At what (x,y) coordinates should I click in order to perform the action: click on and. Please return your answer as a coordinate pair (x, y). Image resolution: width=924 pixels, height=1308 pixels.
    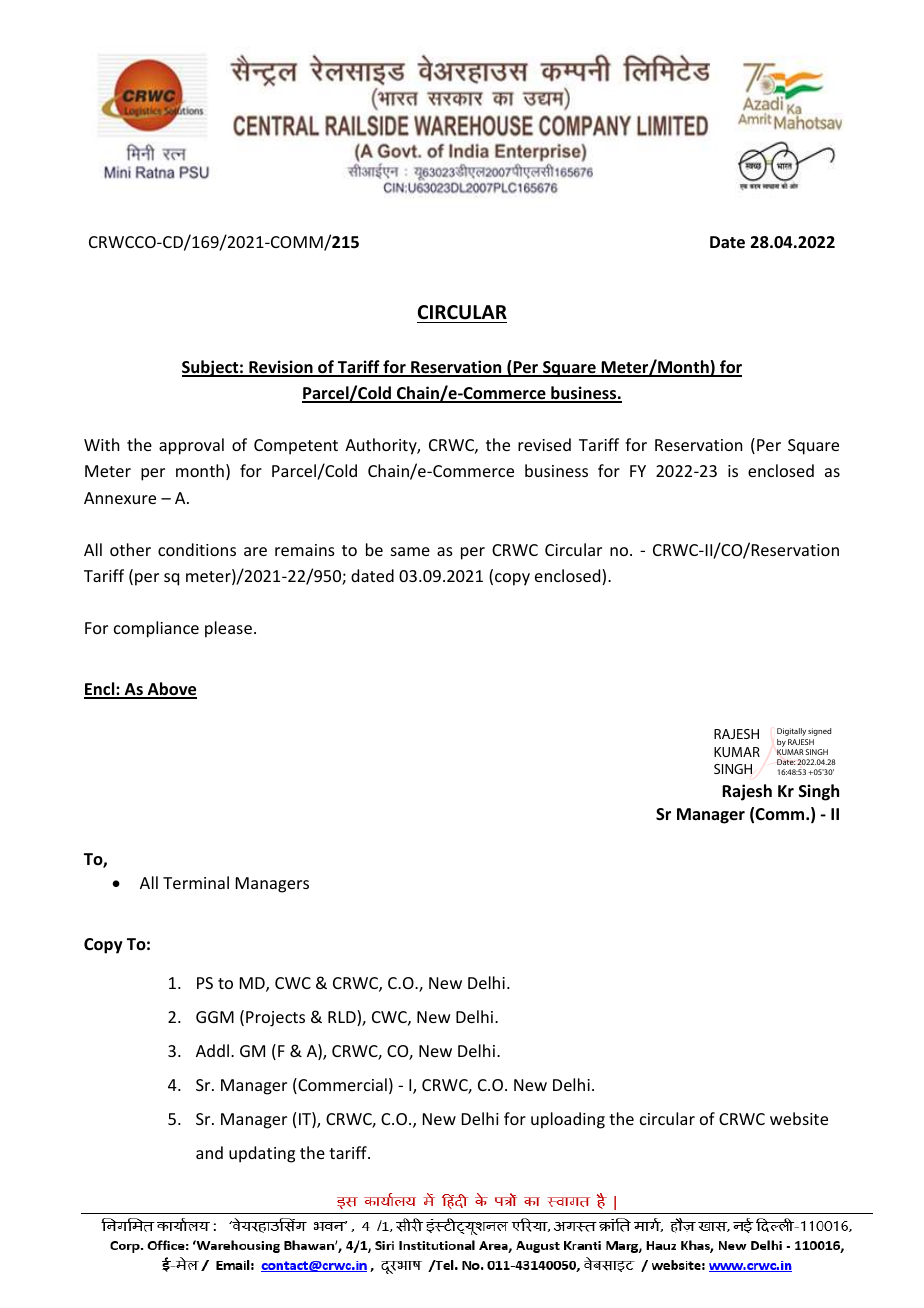
    Looking at the image, I should click on (209, 1152).
